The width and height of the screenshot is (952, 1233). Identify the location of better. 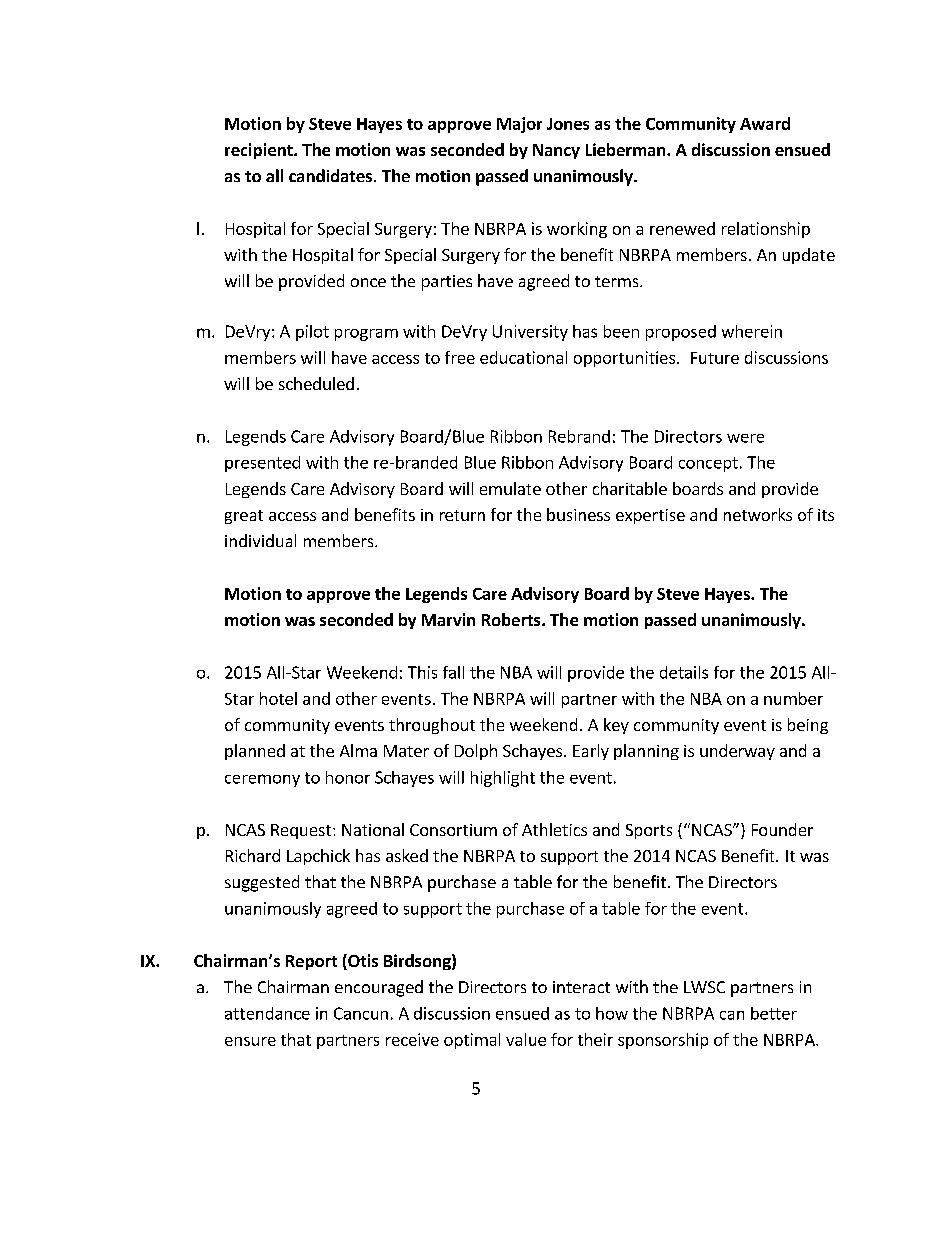
(774, 1013).
